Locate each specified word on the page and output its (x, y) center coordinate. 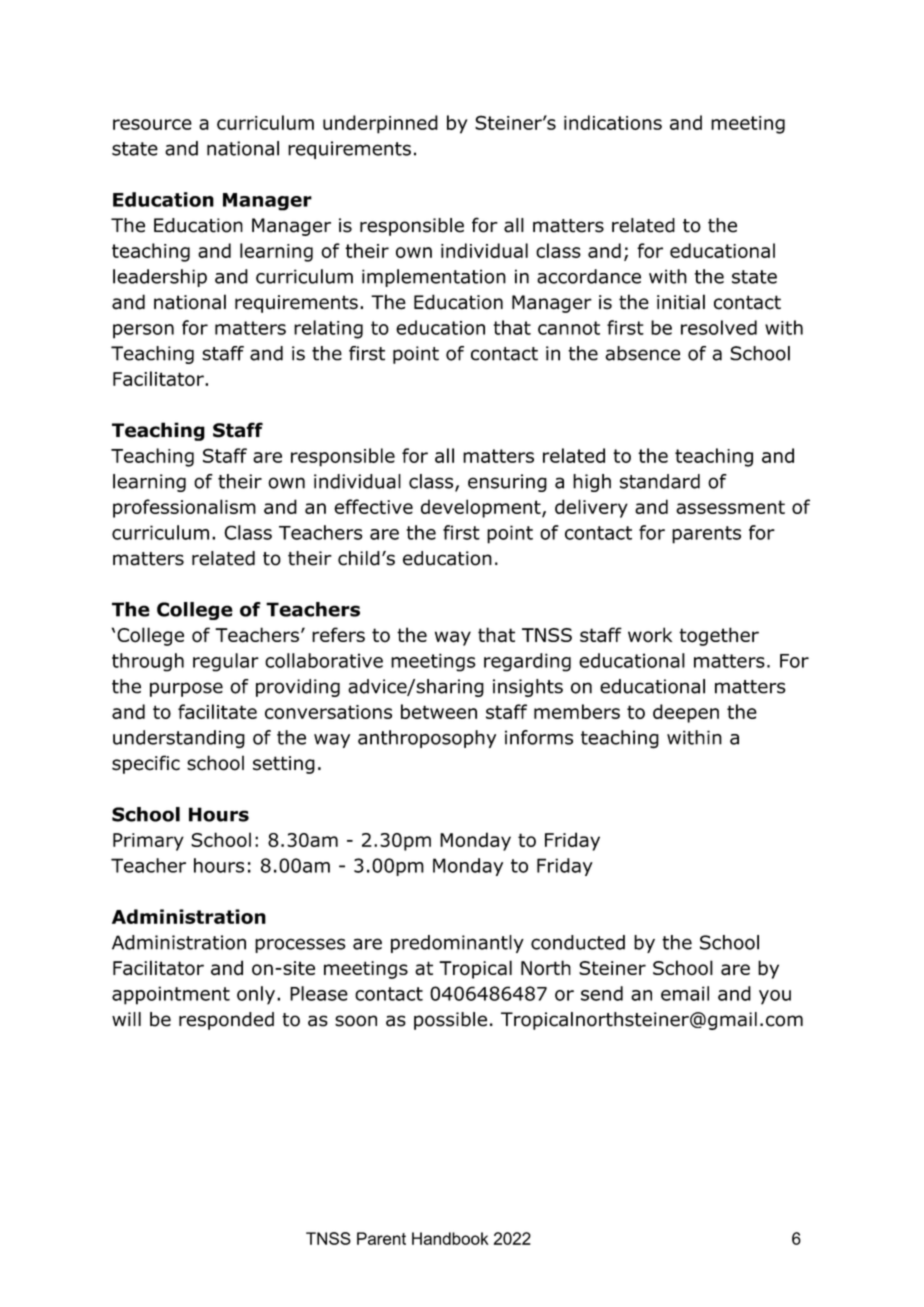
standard (660, 481)
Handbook (450, 1238)
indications (613, 122)
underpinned (380, 124)
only (256, 995)
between (439, 711)
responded (226, 1021)
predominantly (457, 944)
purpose (186, 689)
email (685, 993)
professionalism (184, 508)
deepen (686, 713)
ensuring (507, 483)
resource (152, 124)
